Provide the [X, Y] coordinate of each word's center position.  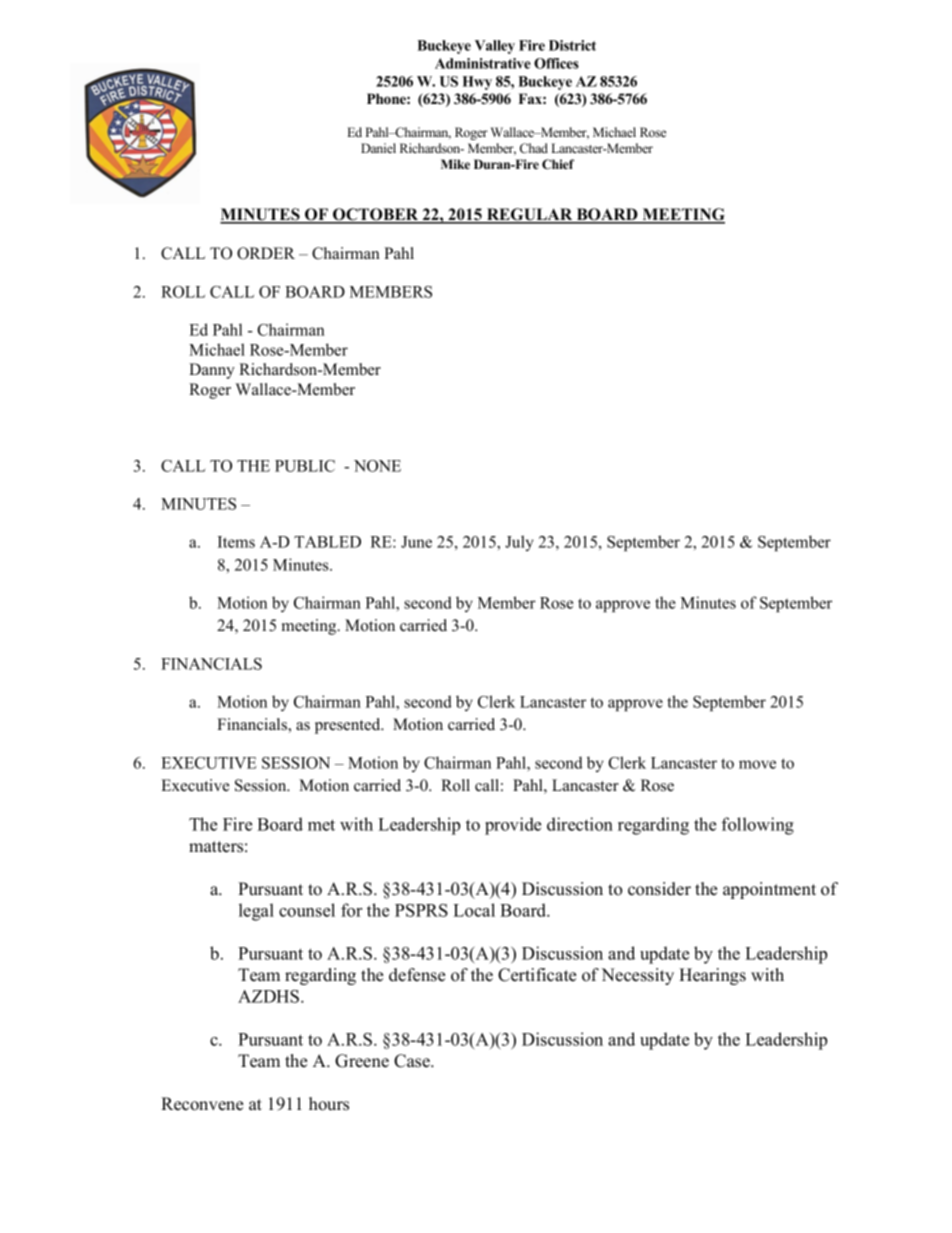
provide [513, 826]
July [519, 543]
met [321, 825]
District [572, 45]
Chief [558, 164]
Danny [212, 371]
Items [236, 542]
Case [413, 1061]
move [757, 764]
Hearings [712, 976]
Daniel [378, 148]
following [758, 826]
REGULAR [529, 215]
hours [329, 1104]
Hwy [477, 83]
